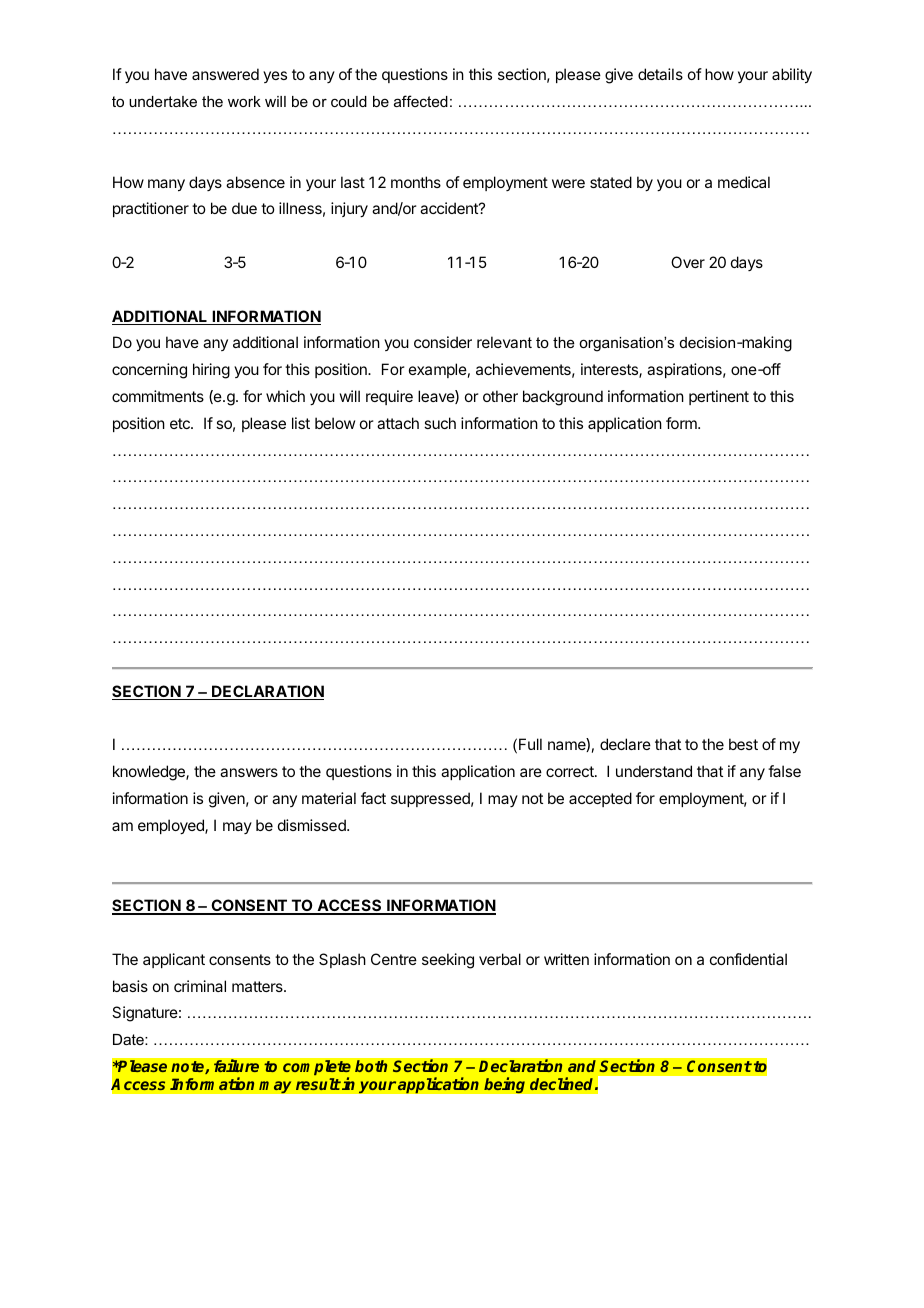 This screenshot has height=1308, width=924. What do you see at coordinates (244, 101) in the screenshot?
I see `work` at bounding box center [244, 101].
